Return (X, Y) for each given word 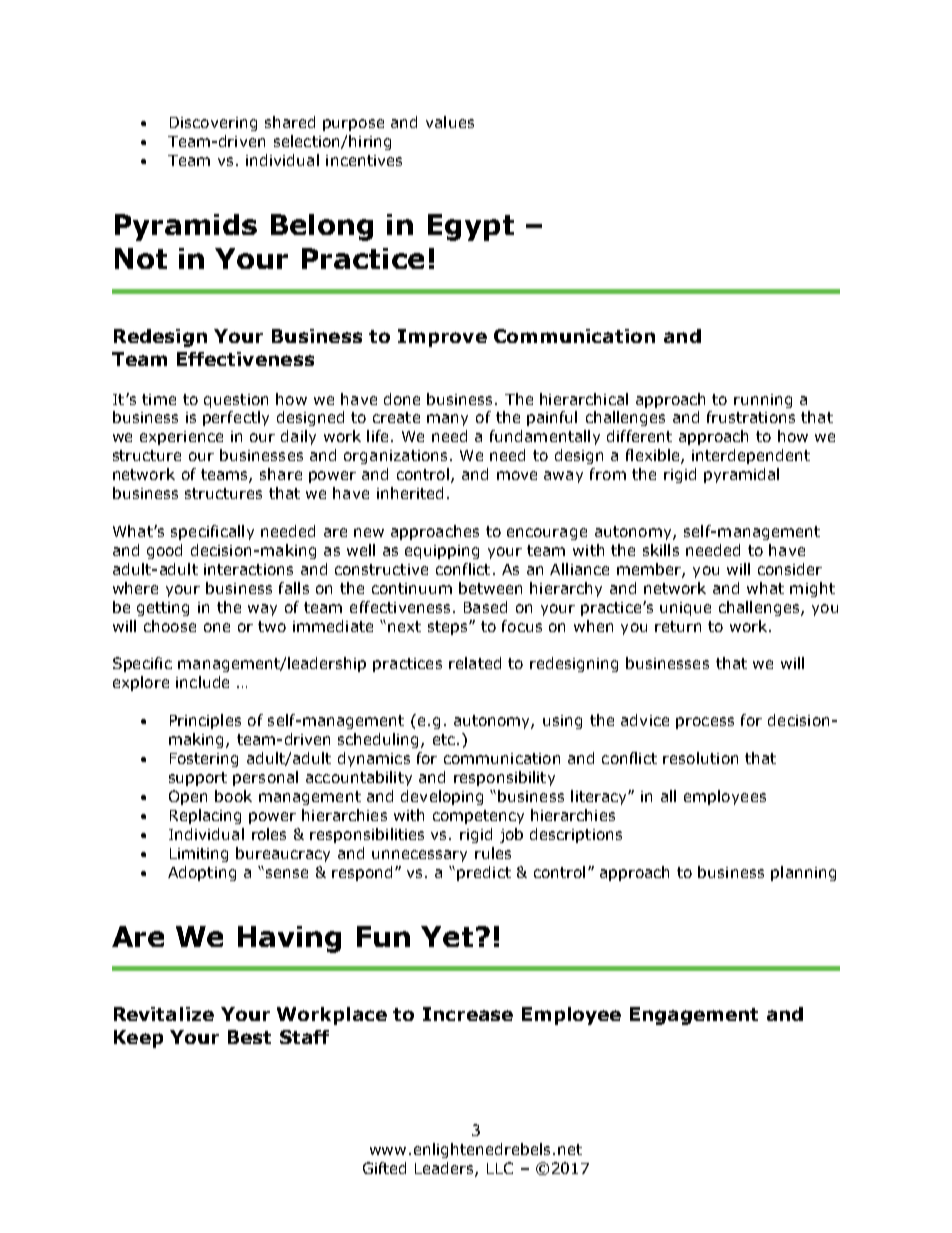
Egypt (471, 227)
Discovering (213, 124)
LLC (500, 1168)
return (678, 626)
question (236, 401)
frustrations (751, 417)
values (450, 122)
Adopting (202, 873)
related (475, 663)
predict (484, 873)
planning (803, 873)
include (202, 682)
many (447, 420)
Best (249, 1037)
